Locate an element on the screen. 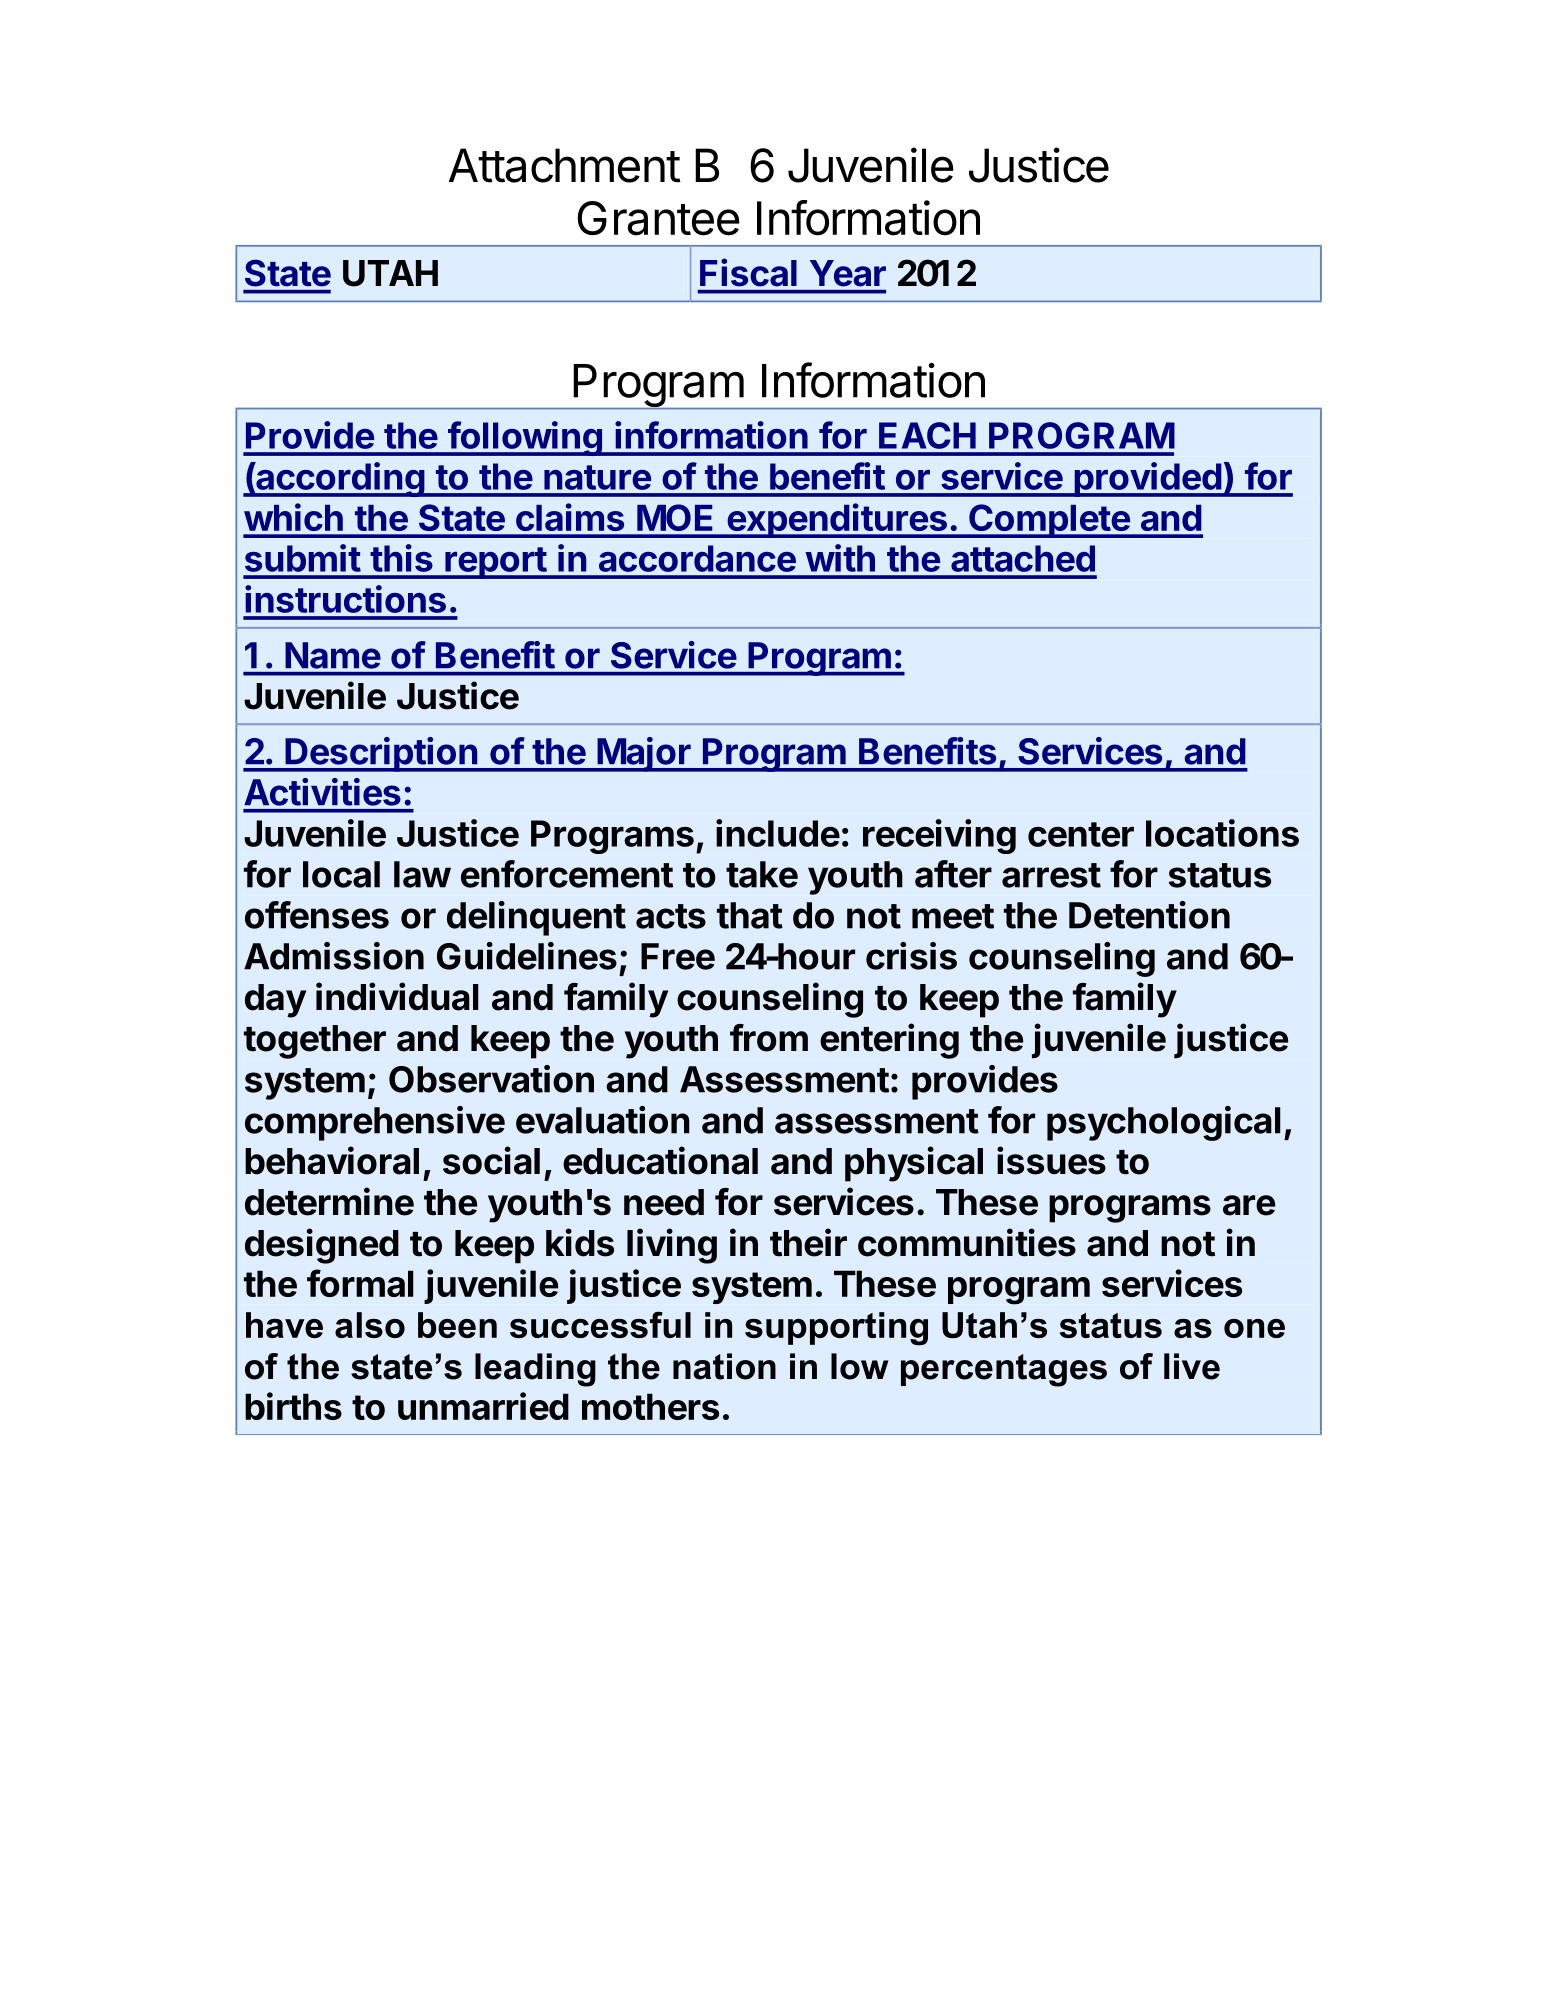 Image resolution: width=1557 pixels, height=2015 pixels. also is located at coordinates (370, 1325).
